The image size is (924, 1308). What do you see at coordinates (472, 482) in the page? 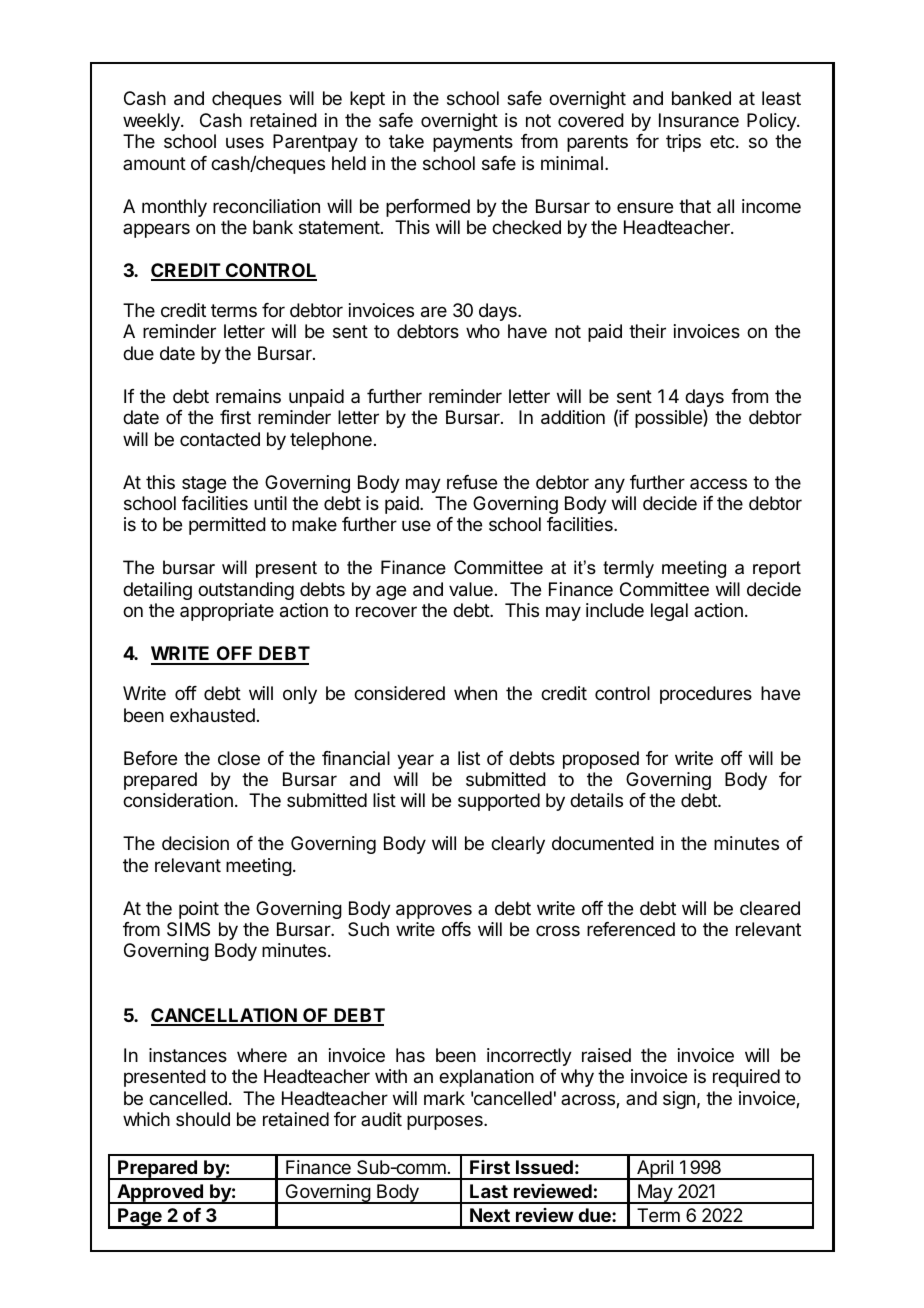
I see `refuse` at bounding box center [472, 482].
